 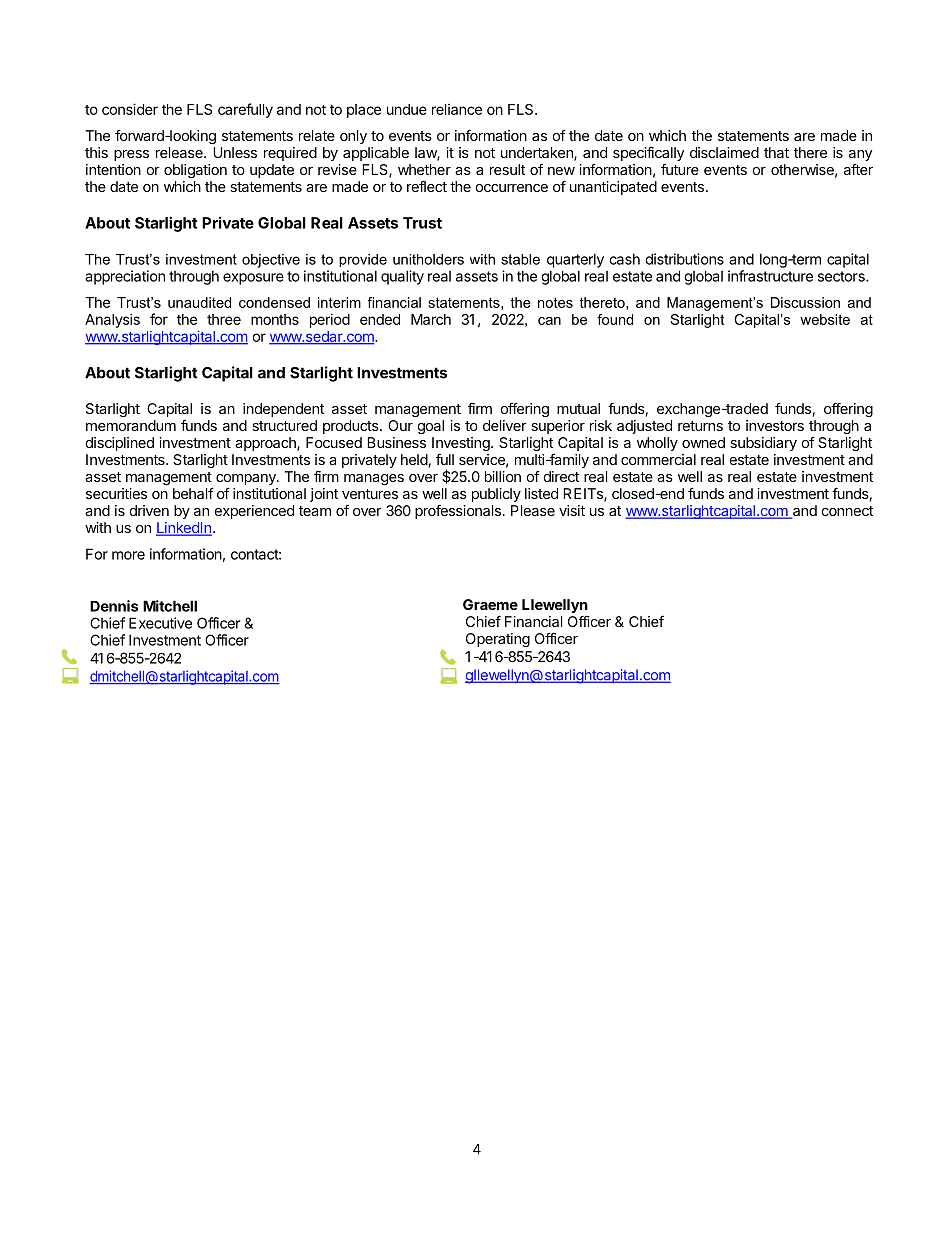 What do you see at coordinates (130, 109) in the screenshot?
I see `consider` at bounding box center [130, 109].
